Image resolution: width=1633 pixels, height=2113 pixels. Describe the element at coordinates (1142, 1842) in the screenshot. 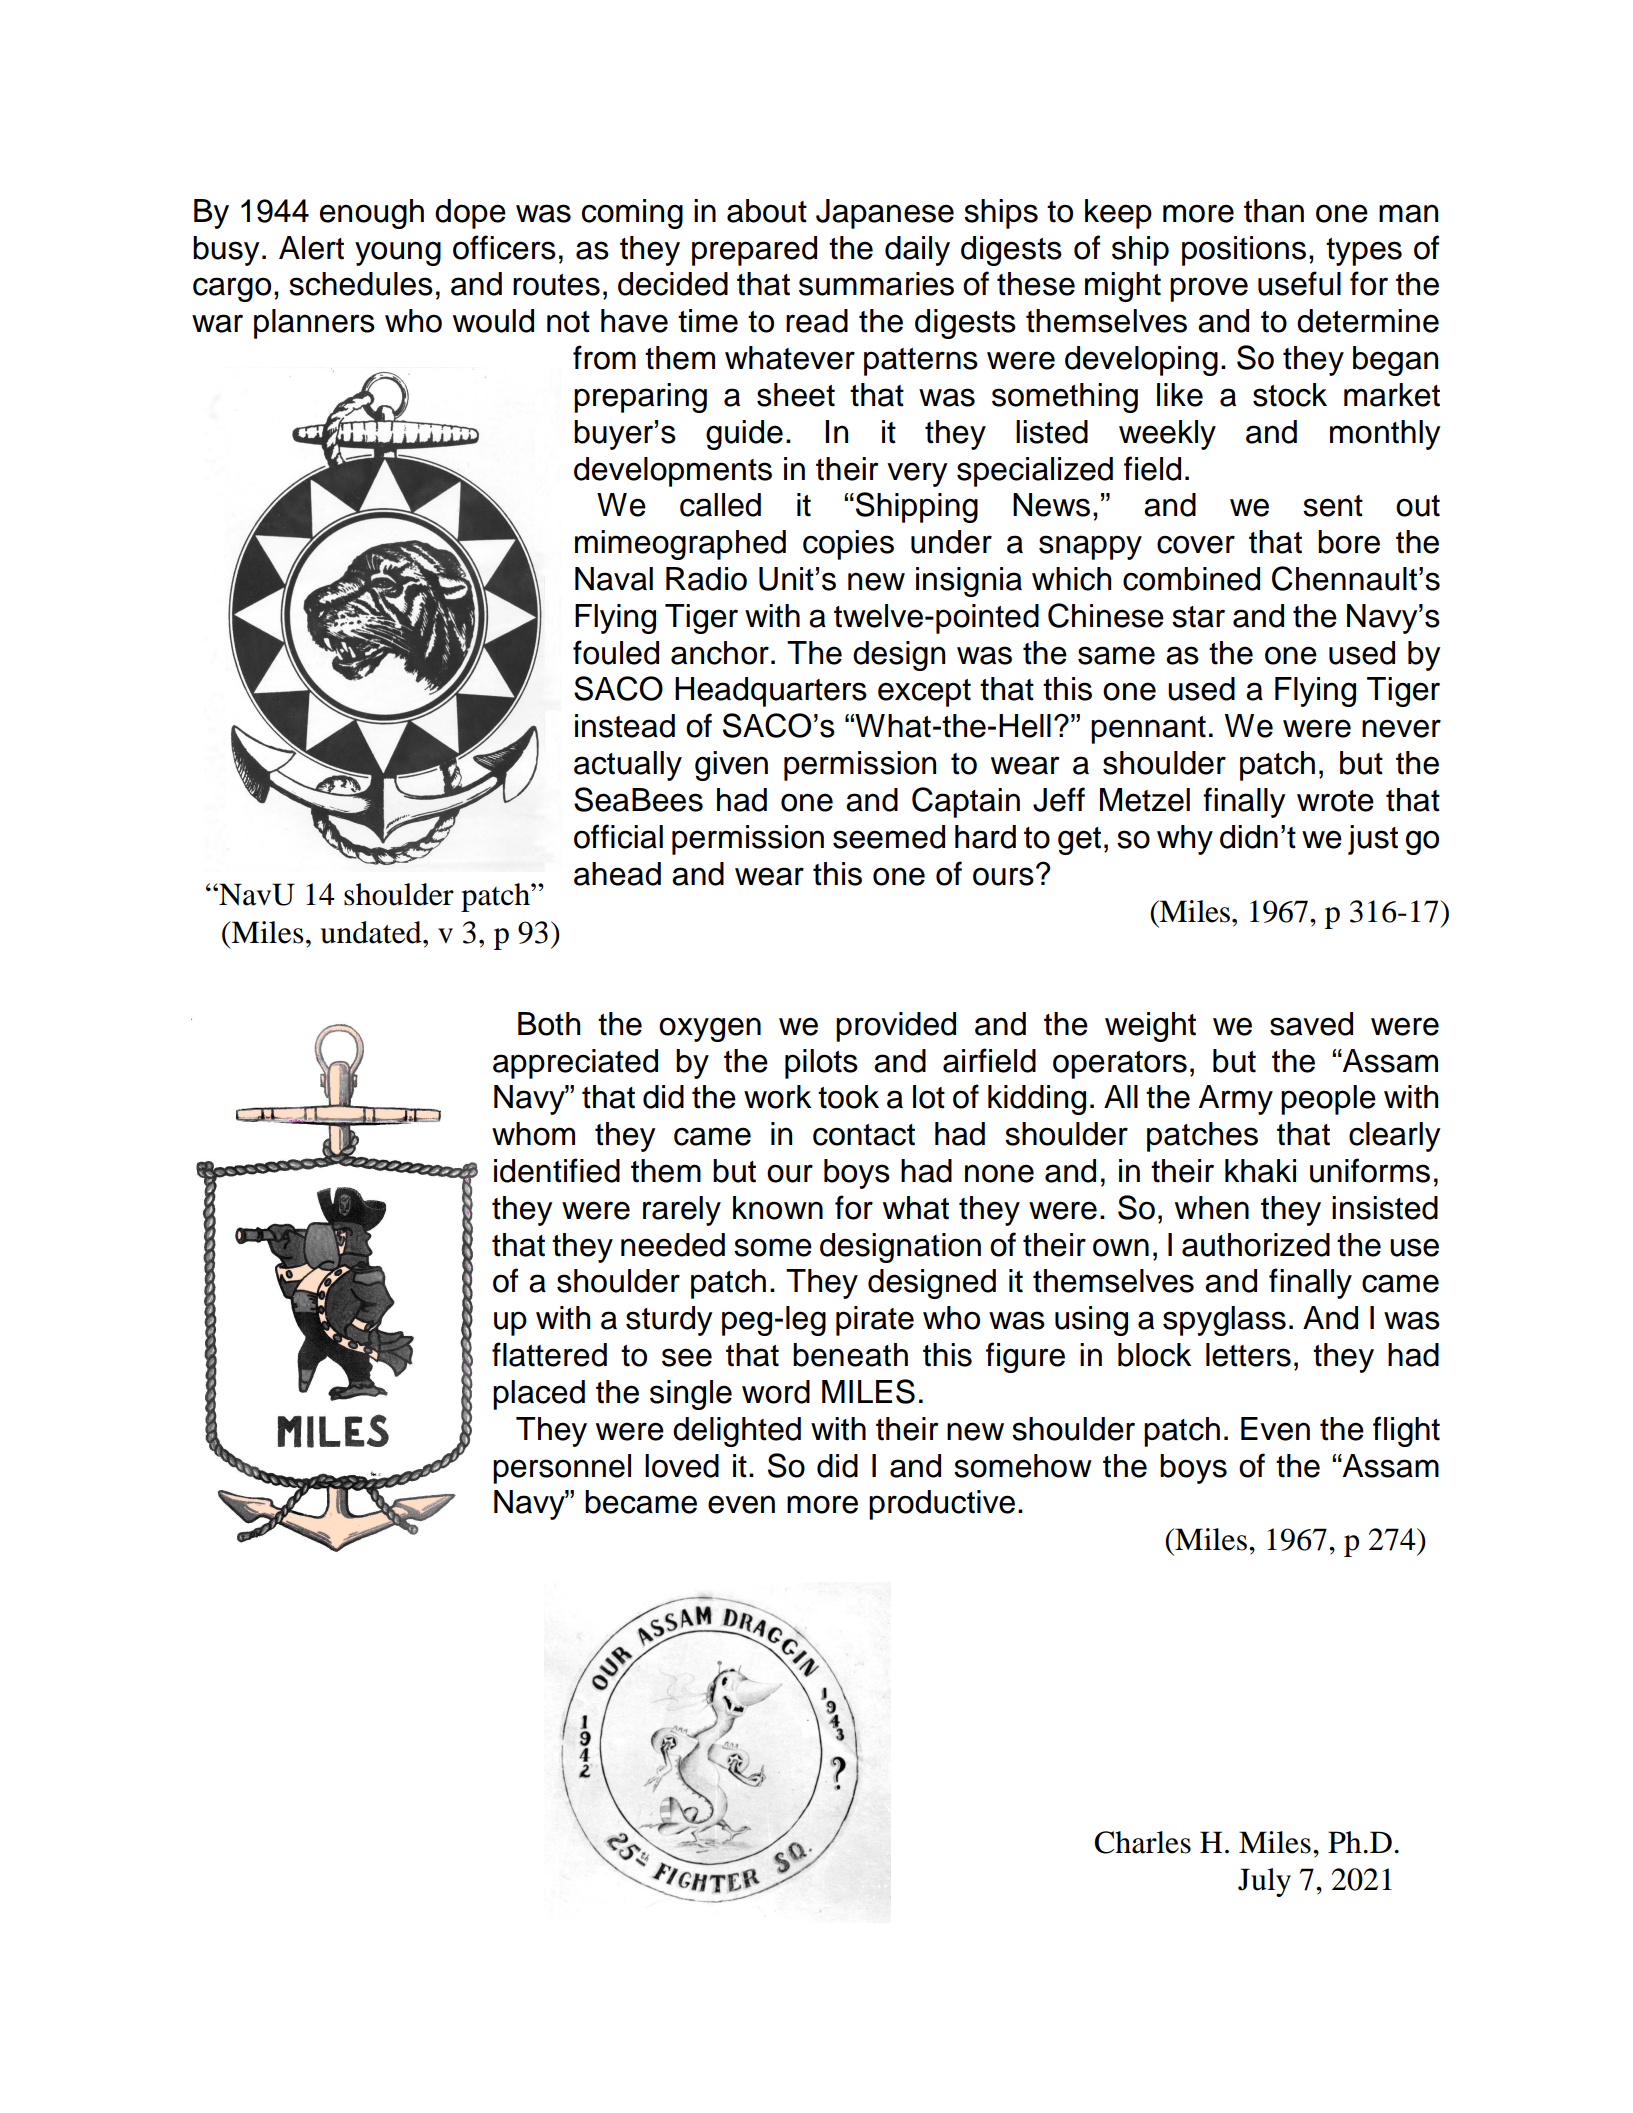

I see `Charles` at that location.
